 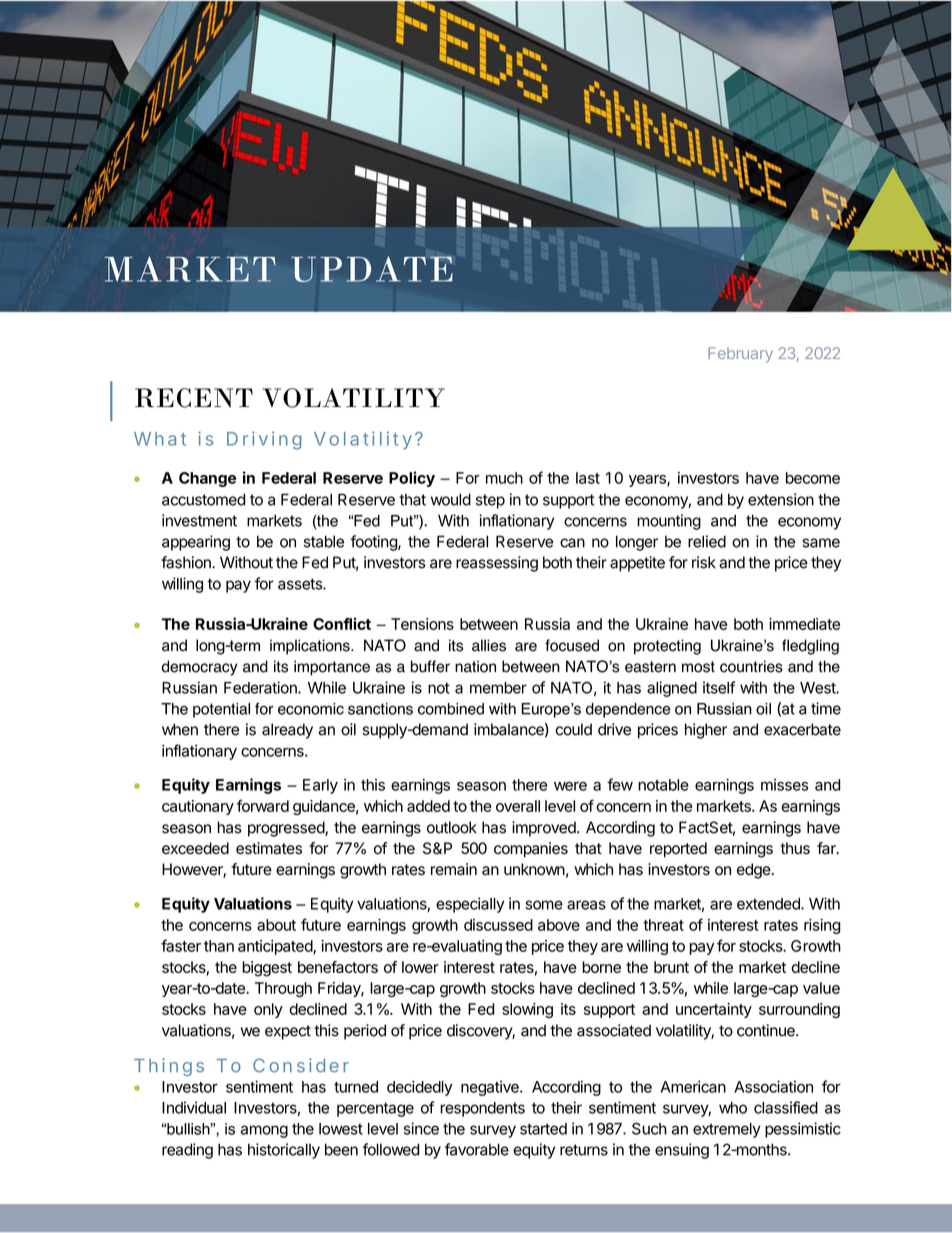 I want to click on could, so click(x=573, y=729).
